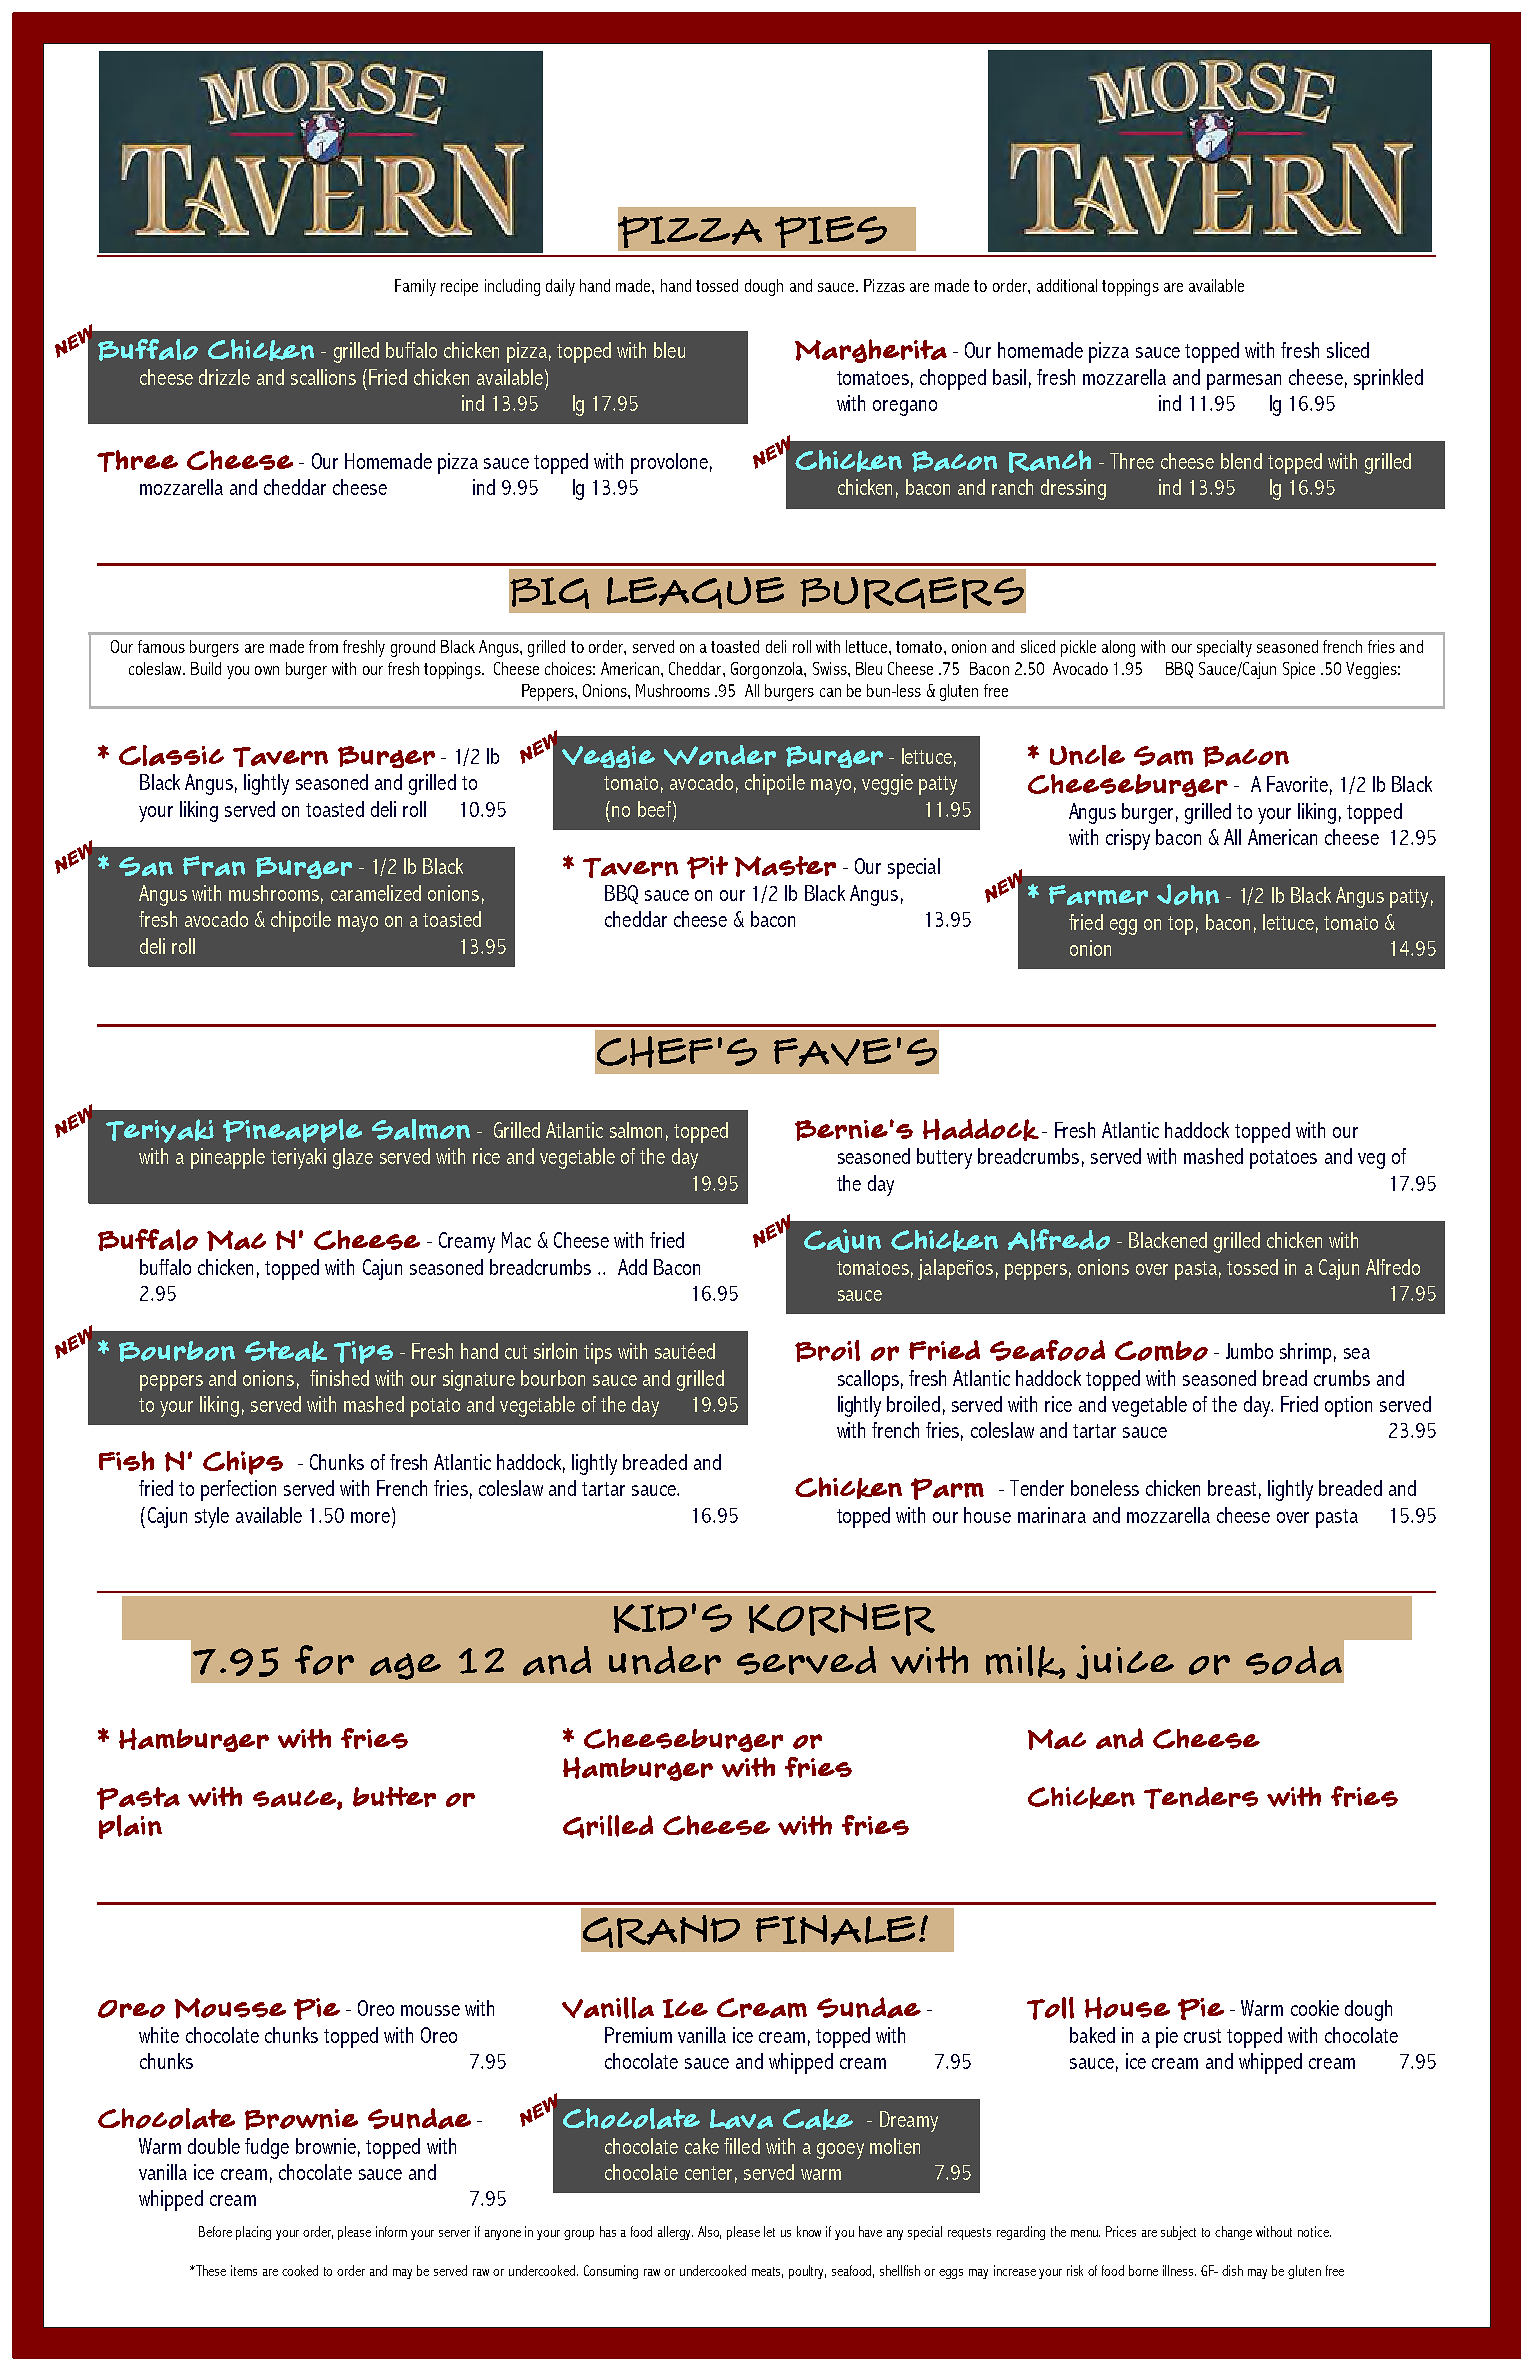 The image size is (1534, 2371). I want to click on know, so click(809, 2231).
